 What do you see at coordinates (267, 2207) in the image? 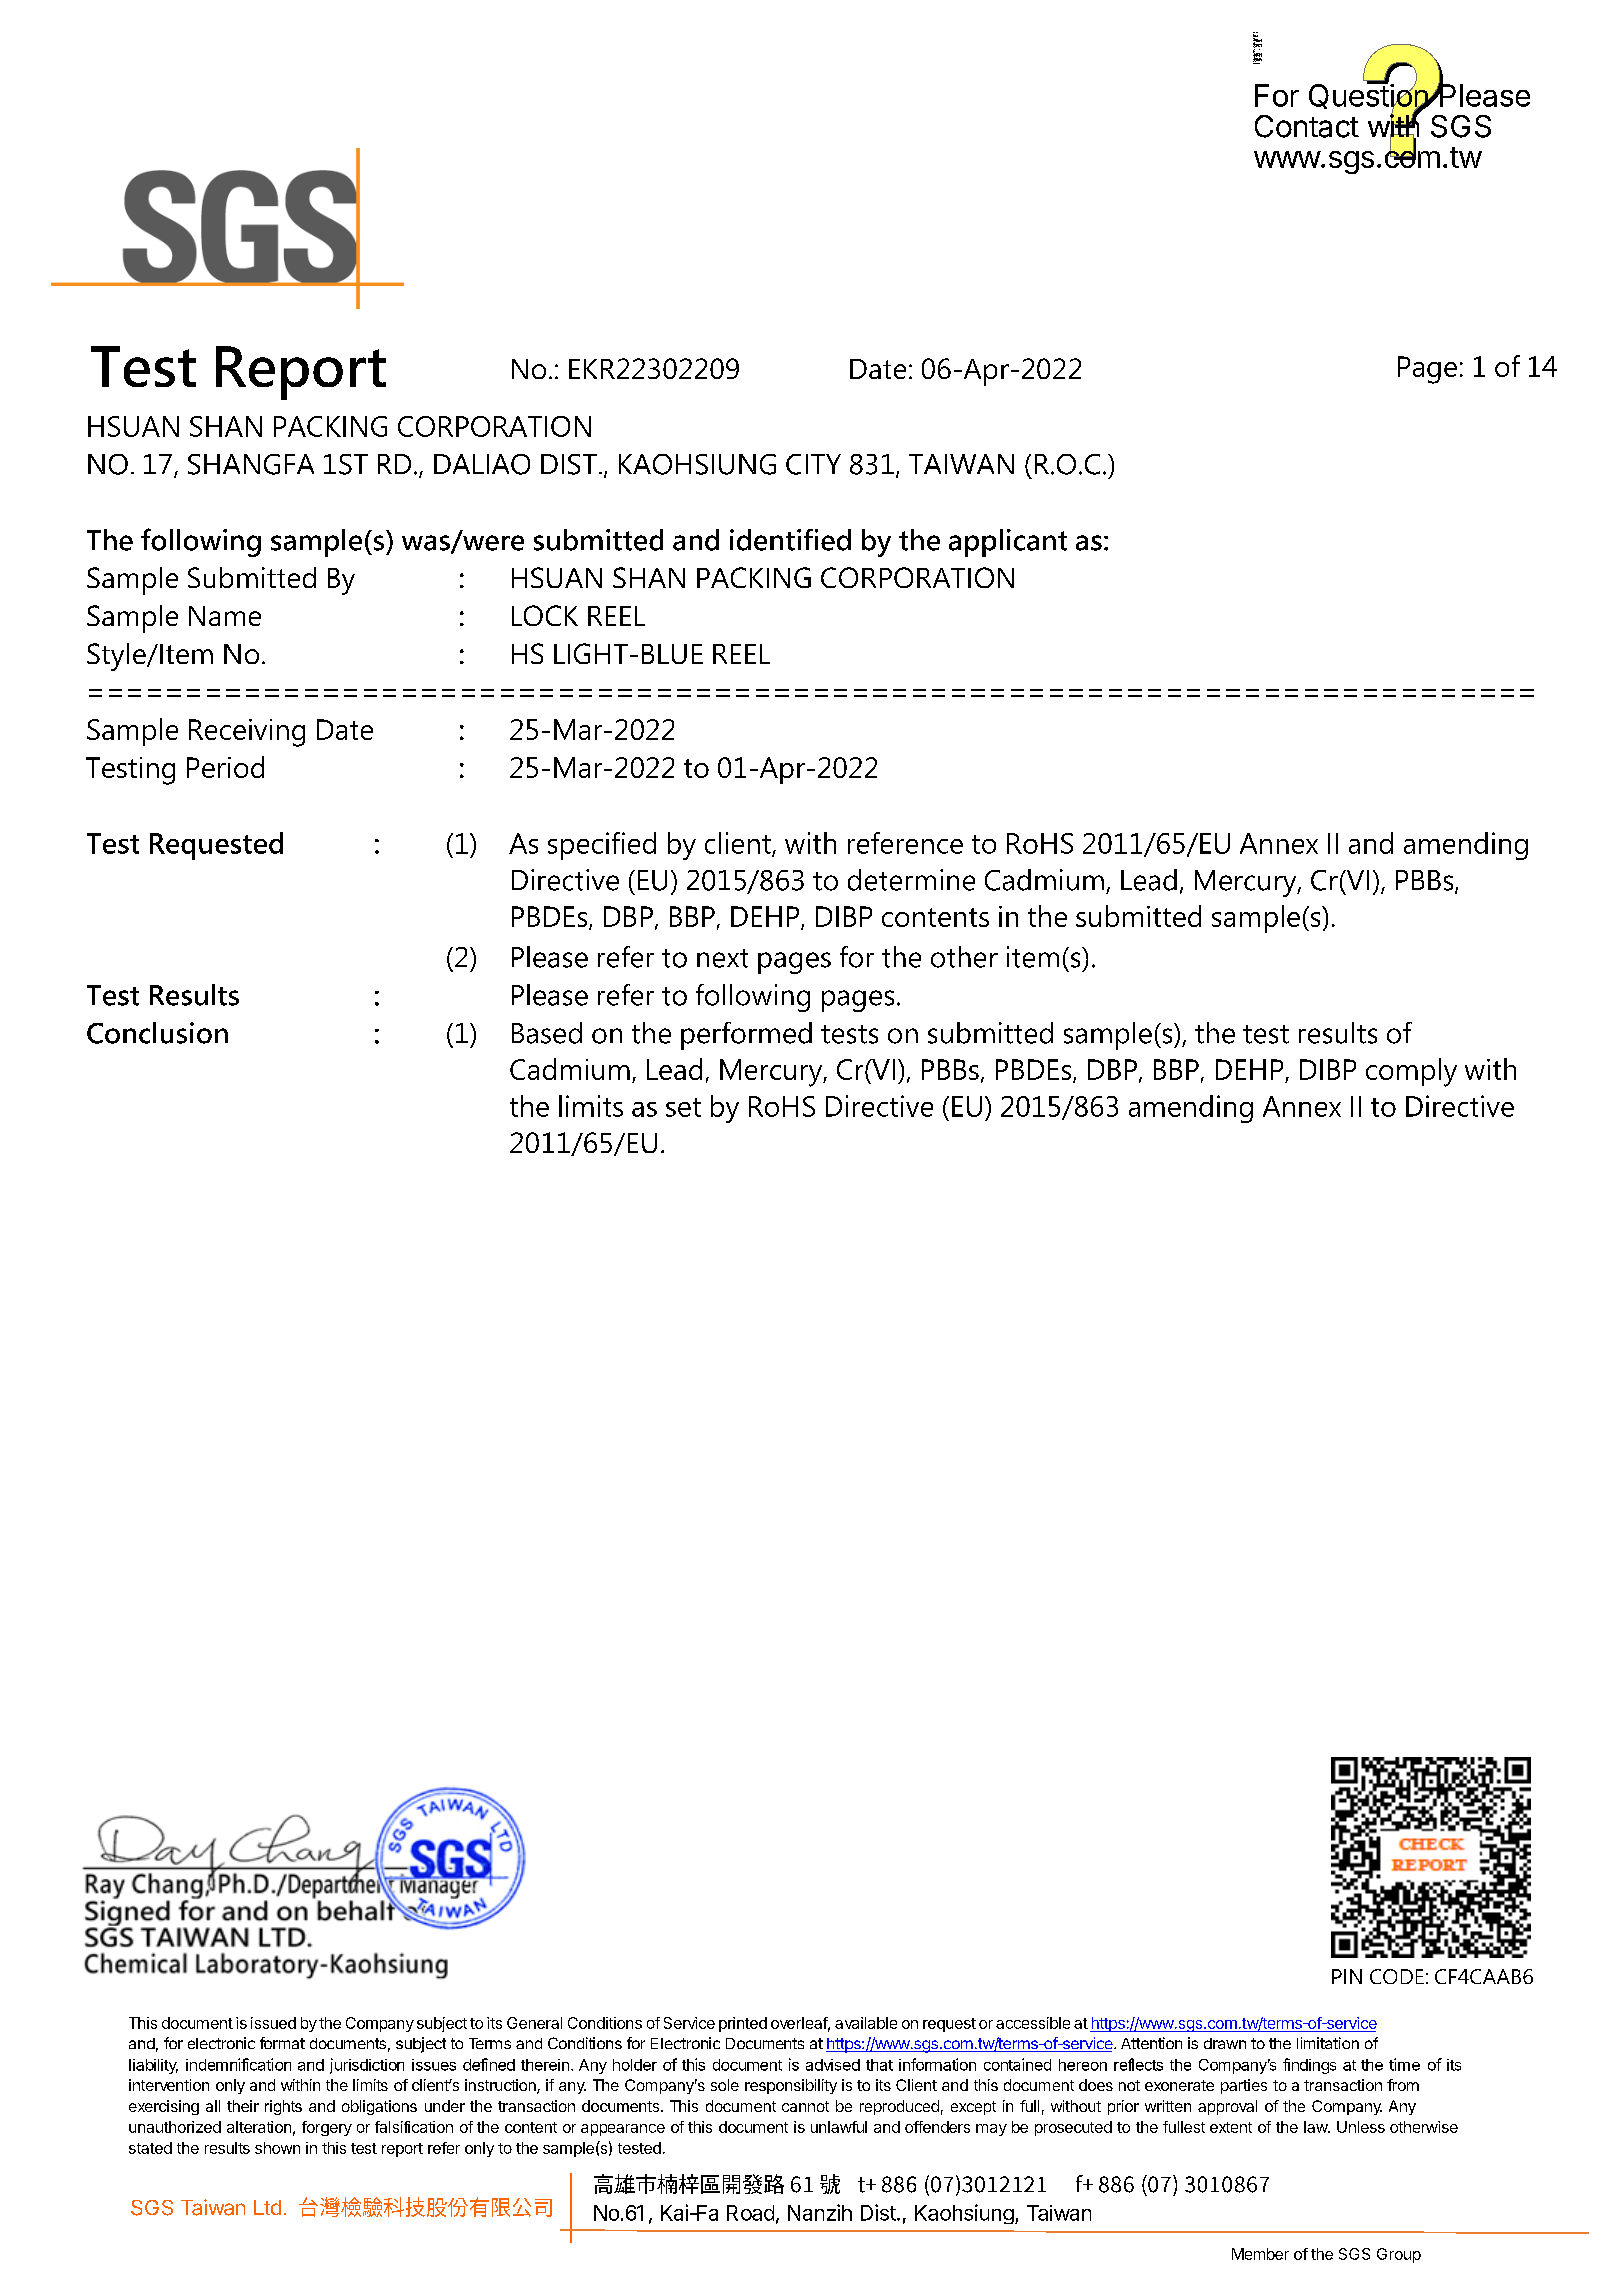
I see `Ltd` at bounding box center [267, 2207].
